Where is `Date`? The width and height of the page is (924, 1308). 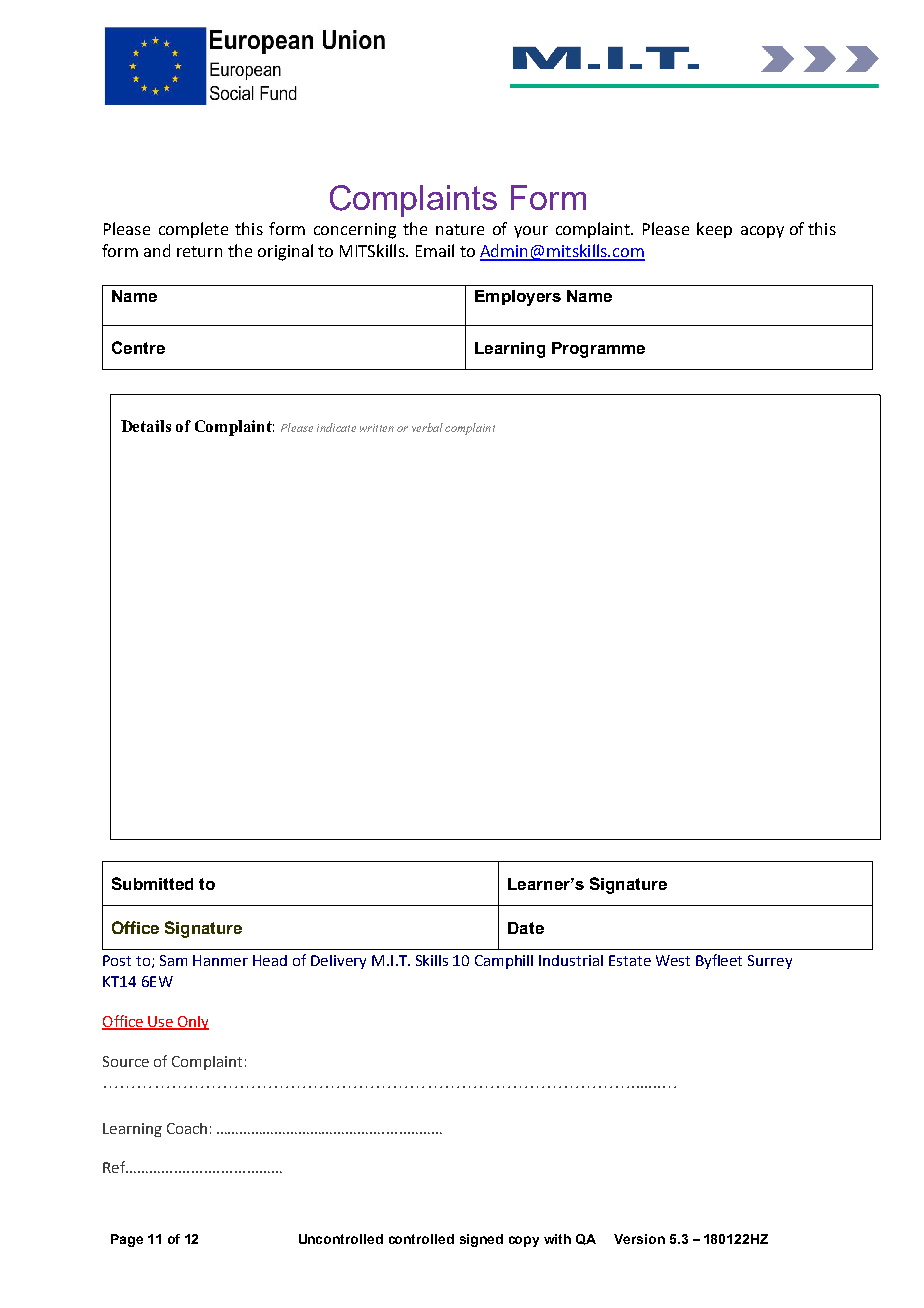
Date is located at coordinates (526, 928).
